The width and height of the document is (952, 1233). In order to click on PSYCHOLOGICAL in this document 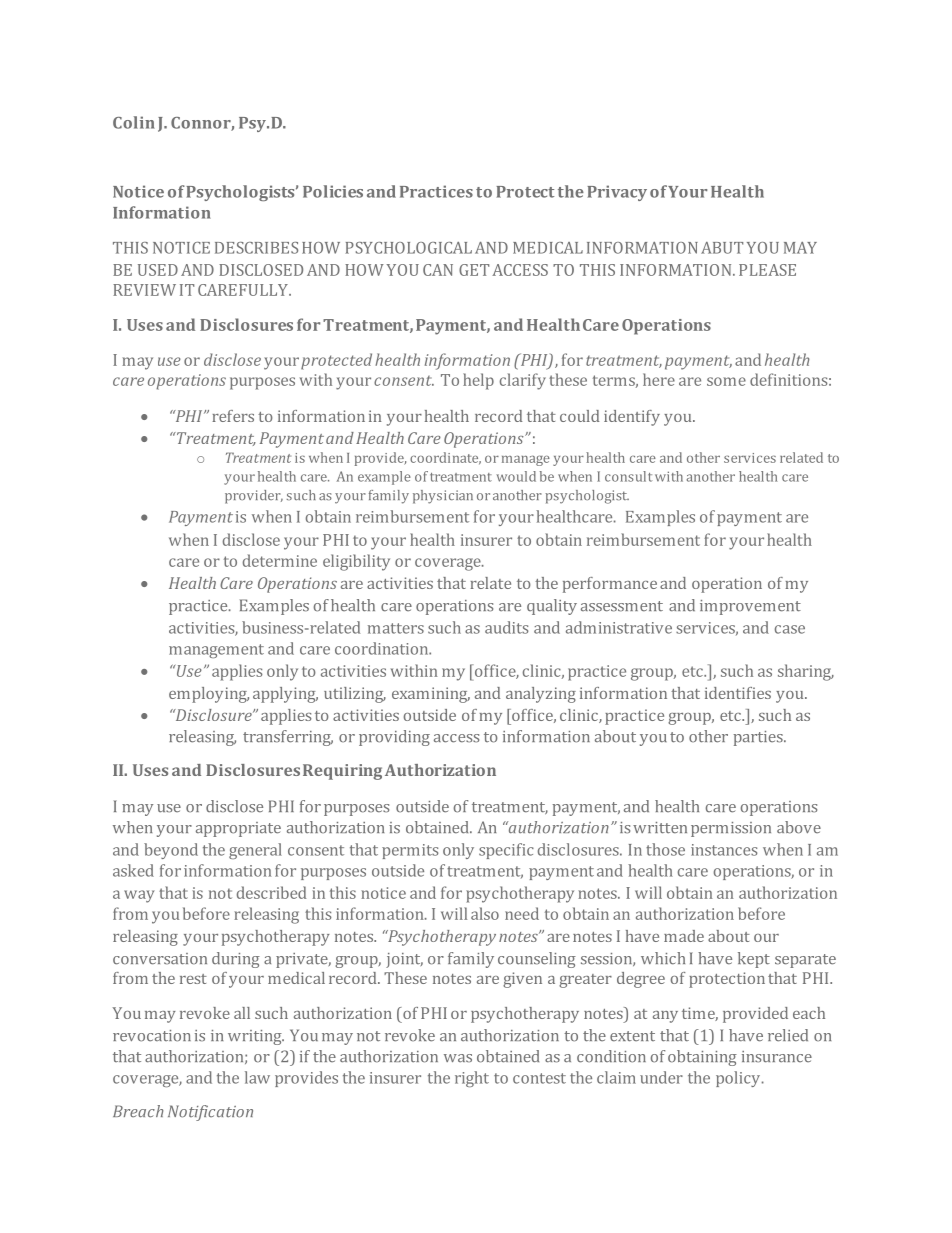, I will do `click(408, 248)`.
